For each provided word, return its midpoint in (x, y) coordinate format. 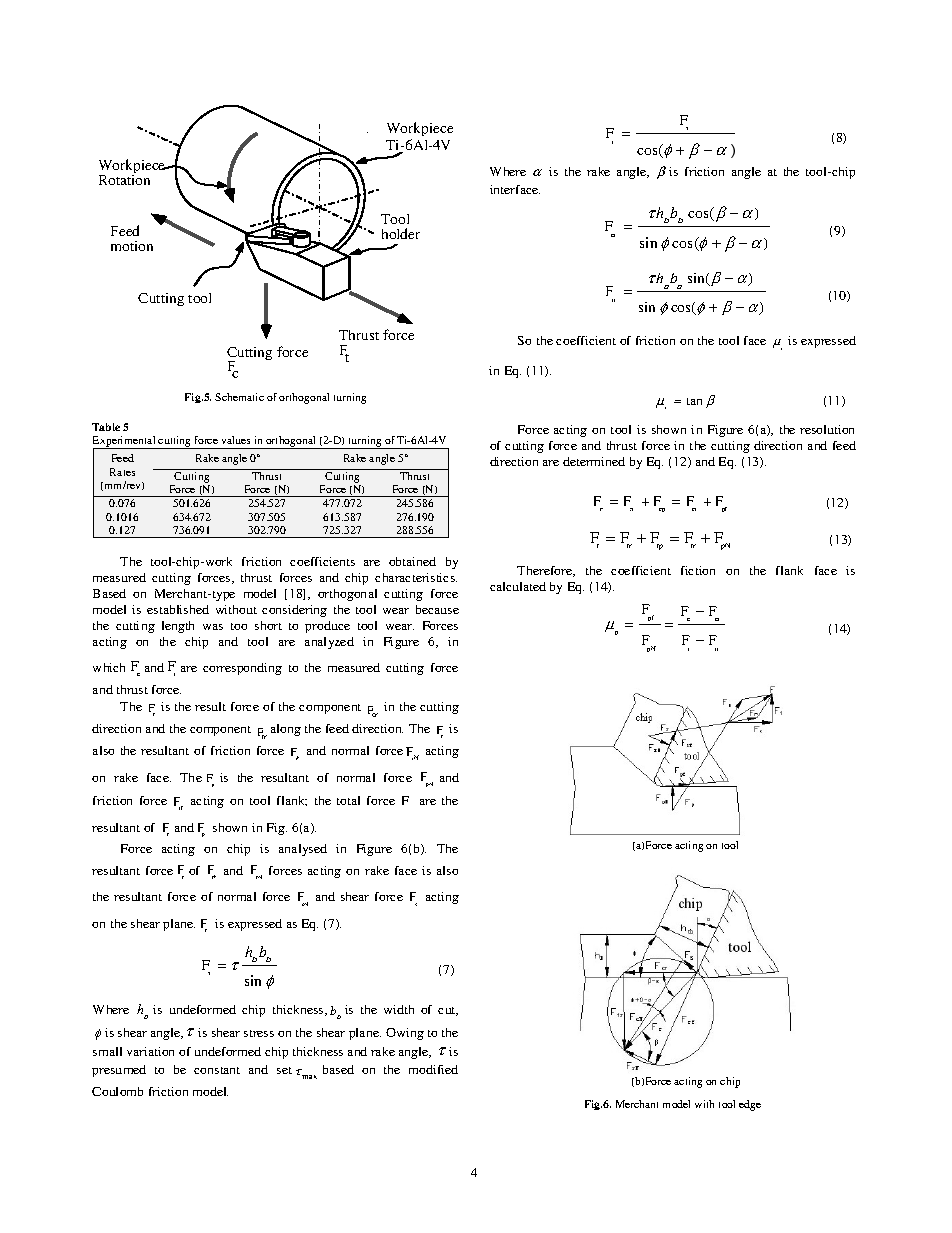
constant (217, 1070)
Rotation (124, 180)
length (178, 627)
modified (433, 1069)
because (437, 609)
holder (401, 233)
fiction (698, 570)
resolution (827, 429)
